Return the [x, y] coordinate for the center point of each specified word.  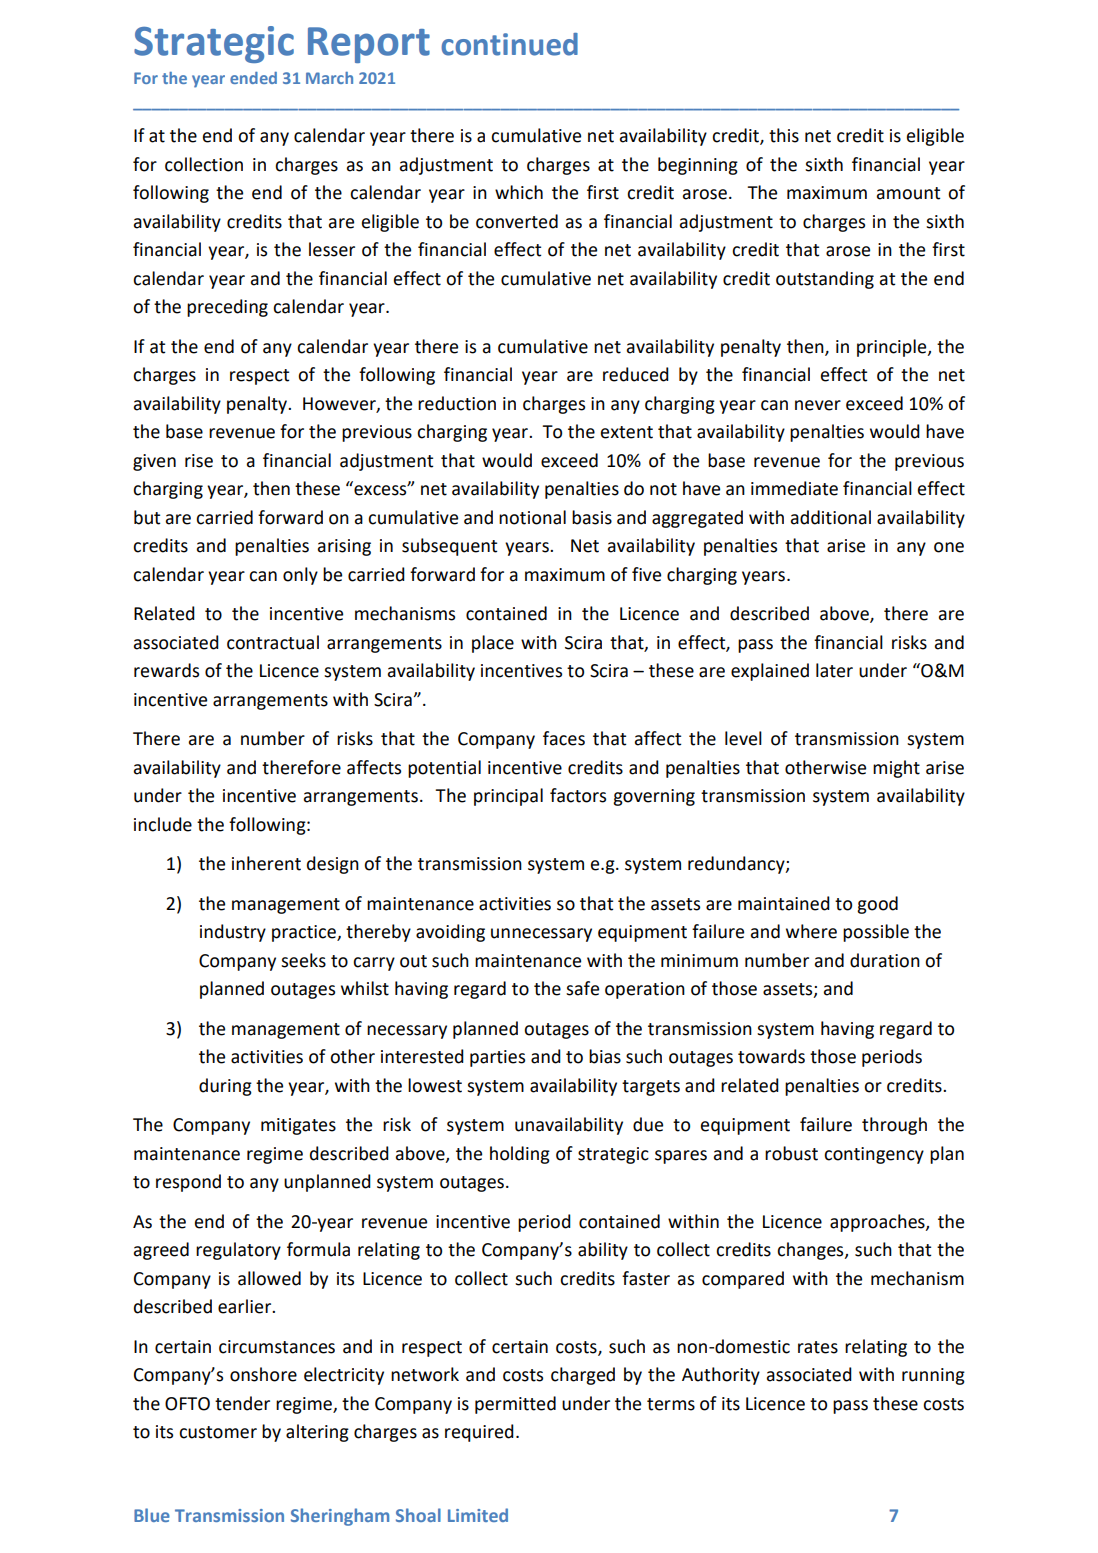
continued [509, 44]
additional [831, 517]
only [300, 576]
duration [885, 960]
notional [532, 517]
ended [253, 78]
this [784, 135]
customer [218, 1432]
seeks [303, 960]
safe [582, 988]
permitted [515, 1405]
